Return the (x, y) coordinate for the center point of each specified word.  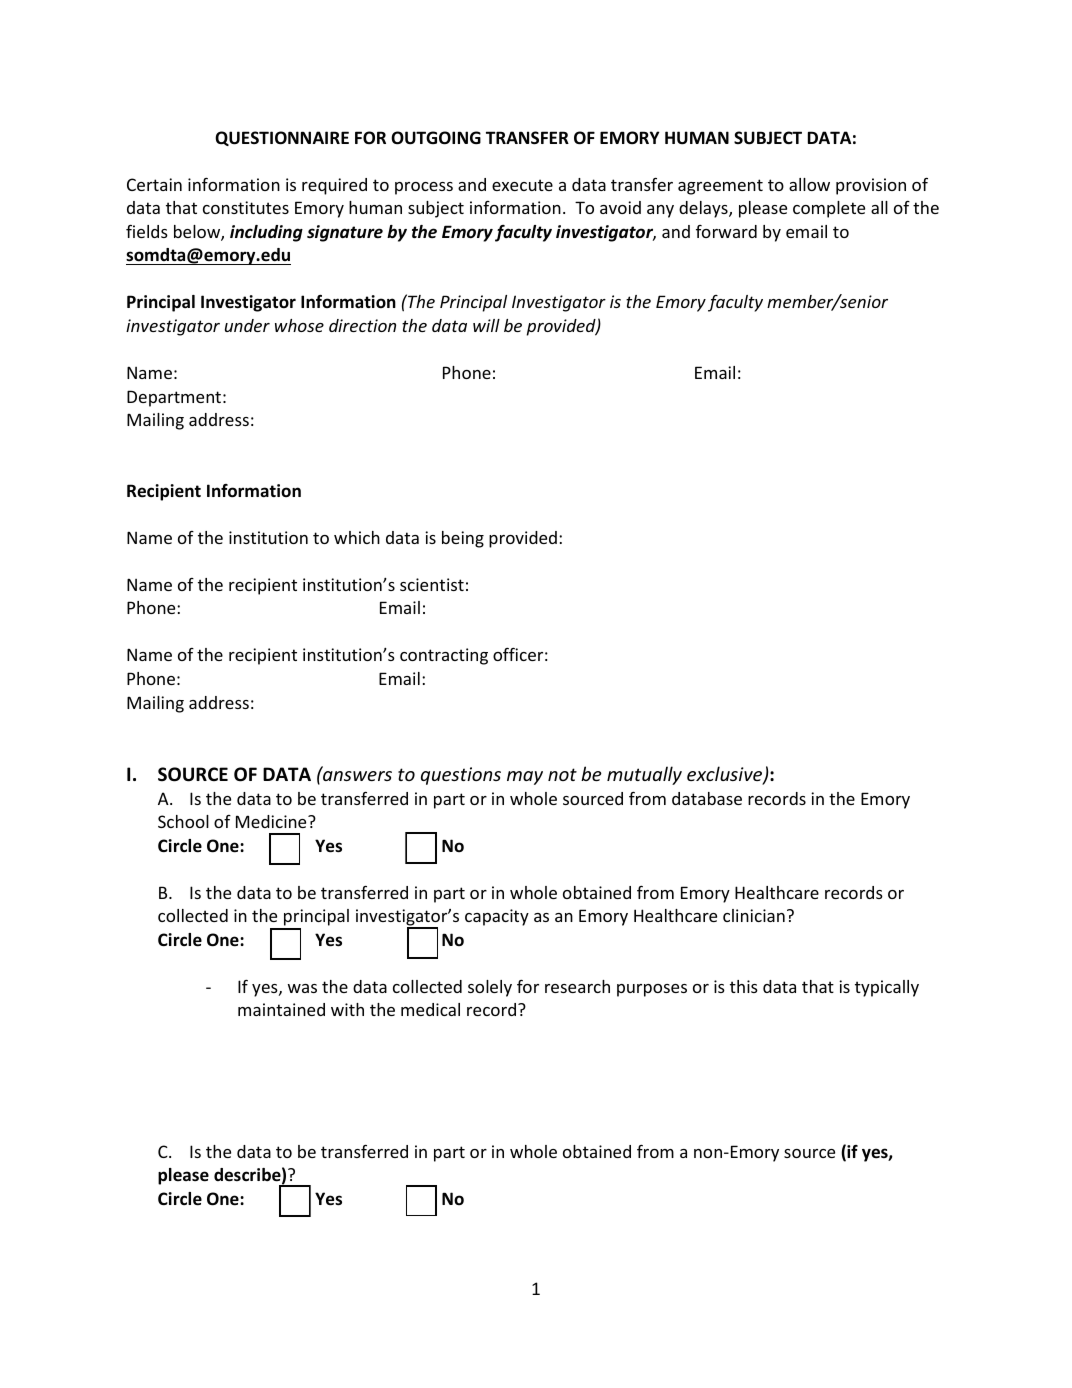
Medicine (272, 821)
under (247, 325)
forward (726, 231)
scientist (432, 584)
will (486, 325)
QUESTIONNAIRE (282, 138)
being (463, 539)
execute (522, 185)
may (525, 778)
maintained (281, 1009)
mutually (644, 775)
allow (809, 184)
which (357, 537)
